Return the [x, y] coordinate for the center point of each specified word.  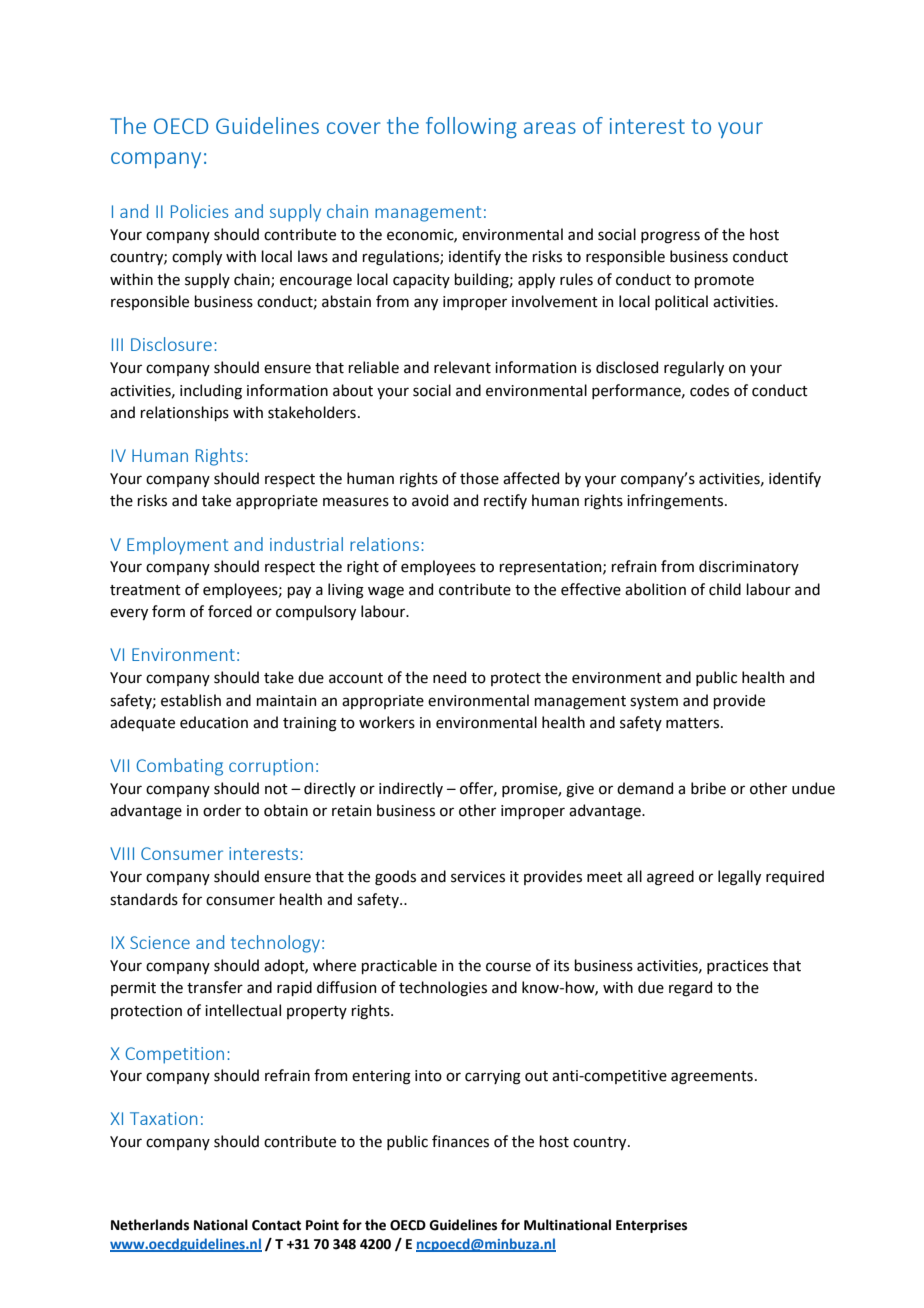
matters [694, 723]
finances [460, 1141]
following [471, 127]
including [211, 392]
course [508, 967]
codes [709, 390]
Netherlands [150, 1225]
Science [160, 942]
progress [670, 237]
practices [737, 967]
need [449, 677]
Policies [199, 211]
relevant [462, 367]
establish [191, 700]
